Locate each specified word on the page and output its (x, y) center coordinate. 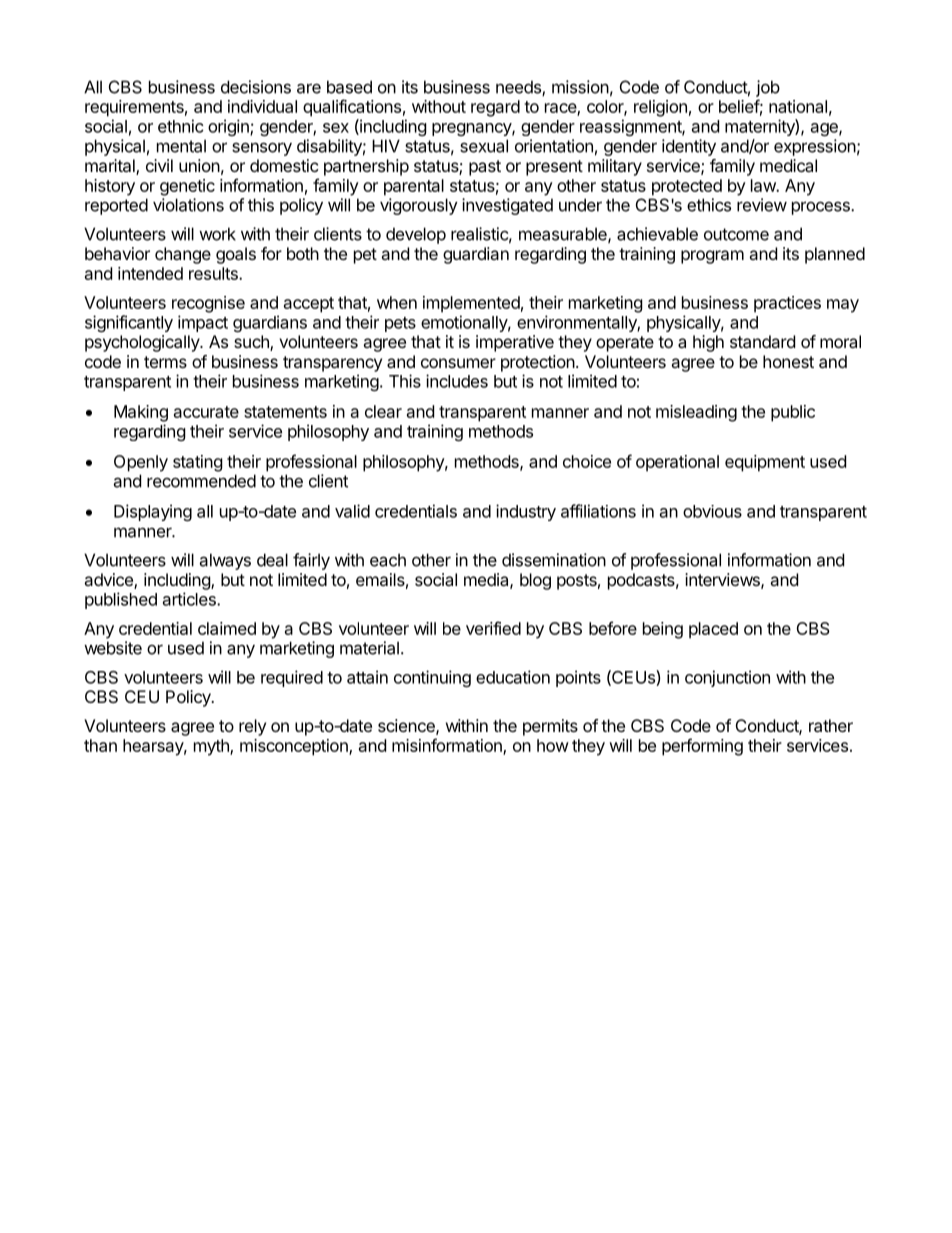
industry (526, 512)
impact (203, 323)
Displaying (153, 512)
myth (212, 747)
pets (400, 324)
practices (787, 304)
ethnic (181, 126)
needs (519, 88)
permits (550, 727)
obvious (712, 511)
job (768, 88)
